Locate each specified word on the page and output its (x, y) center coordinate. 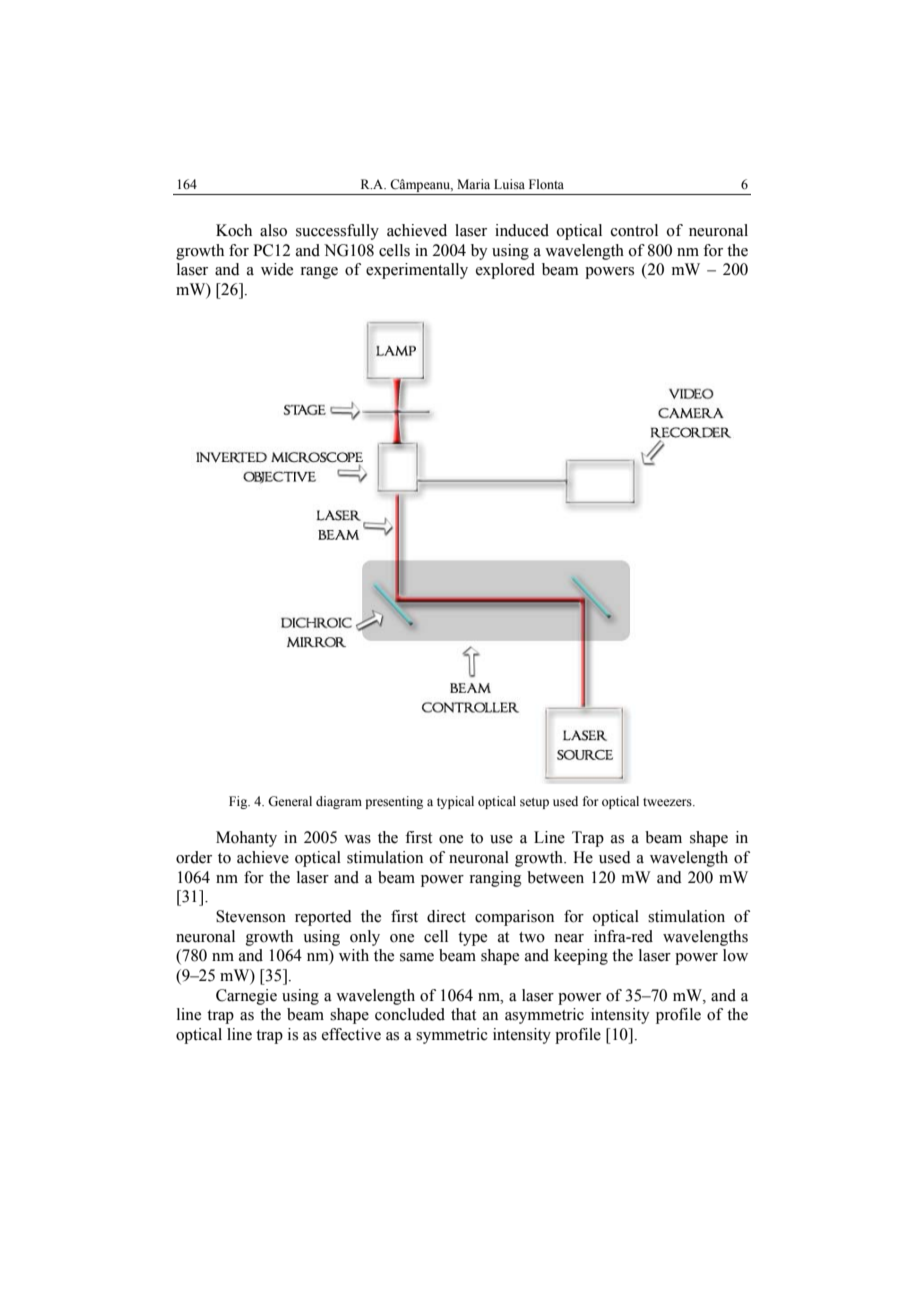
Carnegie (246, 997)
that (463, 1014)
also (273, 230)
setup (534, 803)
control (634, 230)
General (290, 801)
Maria (473, 184)
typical (455, 802)
